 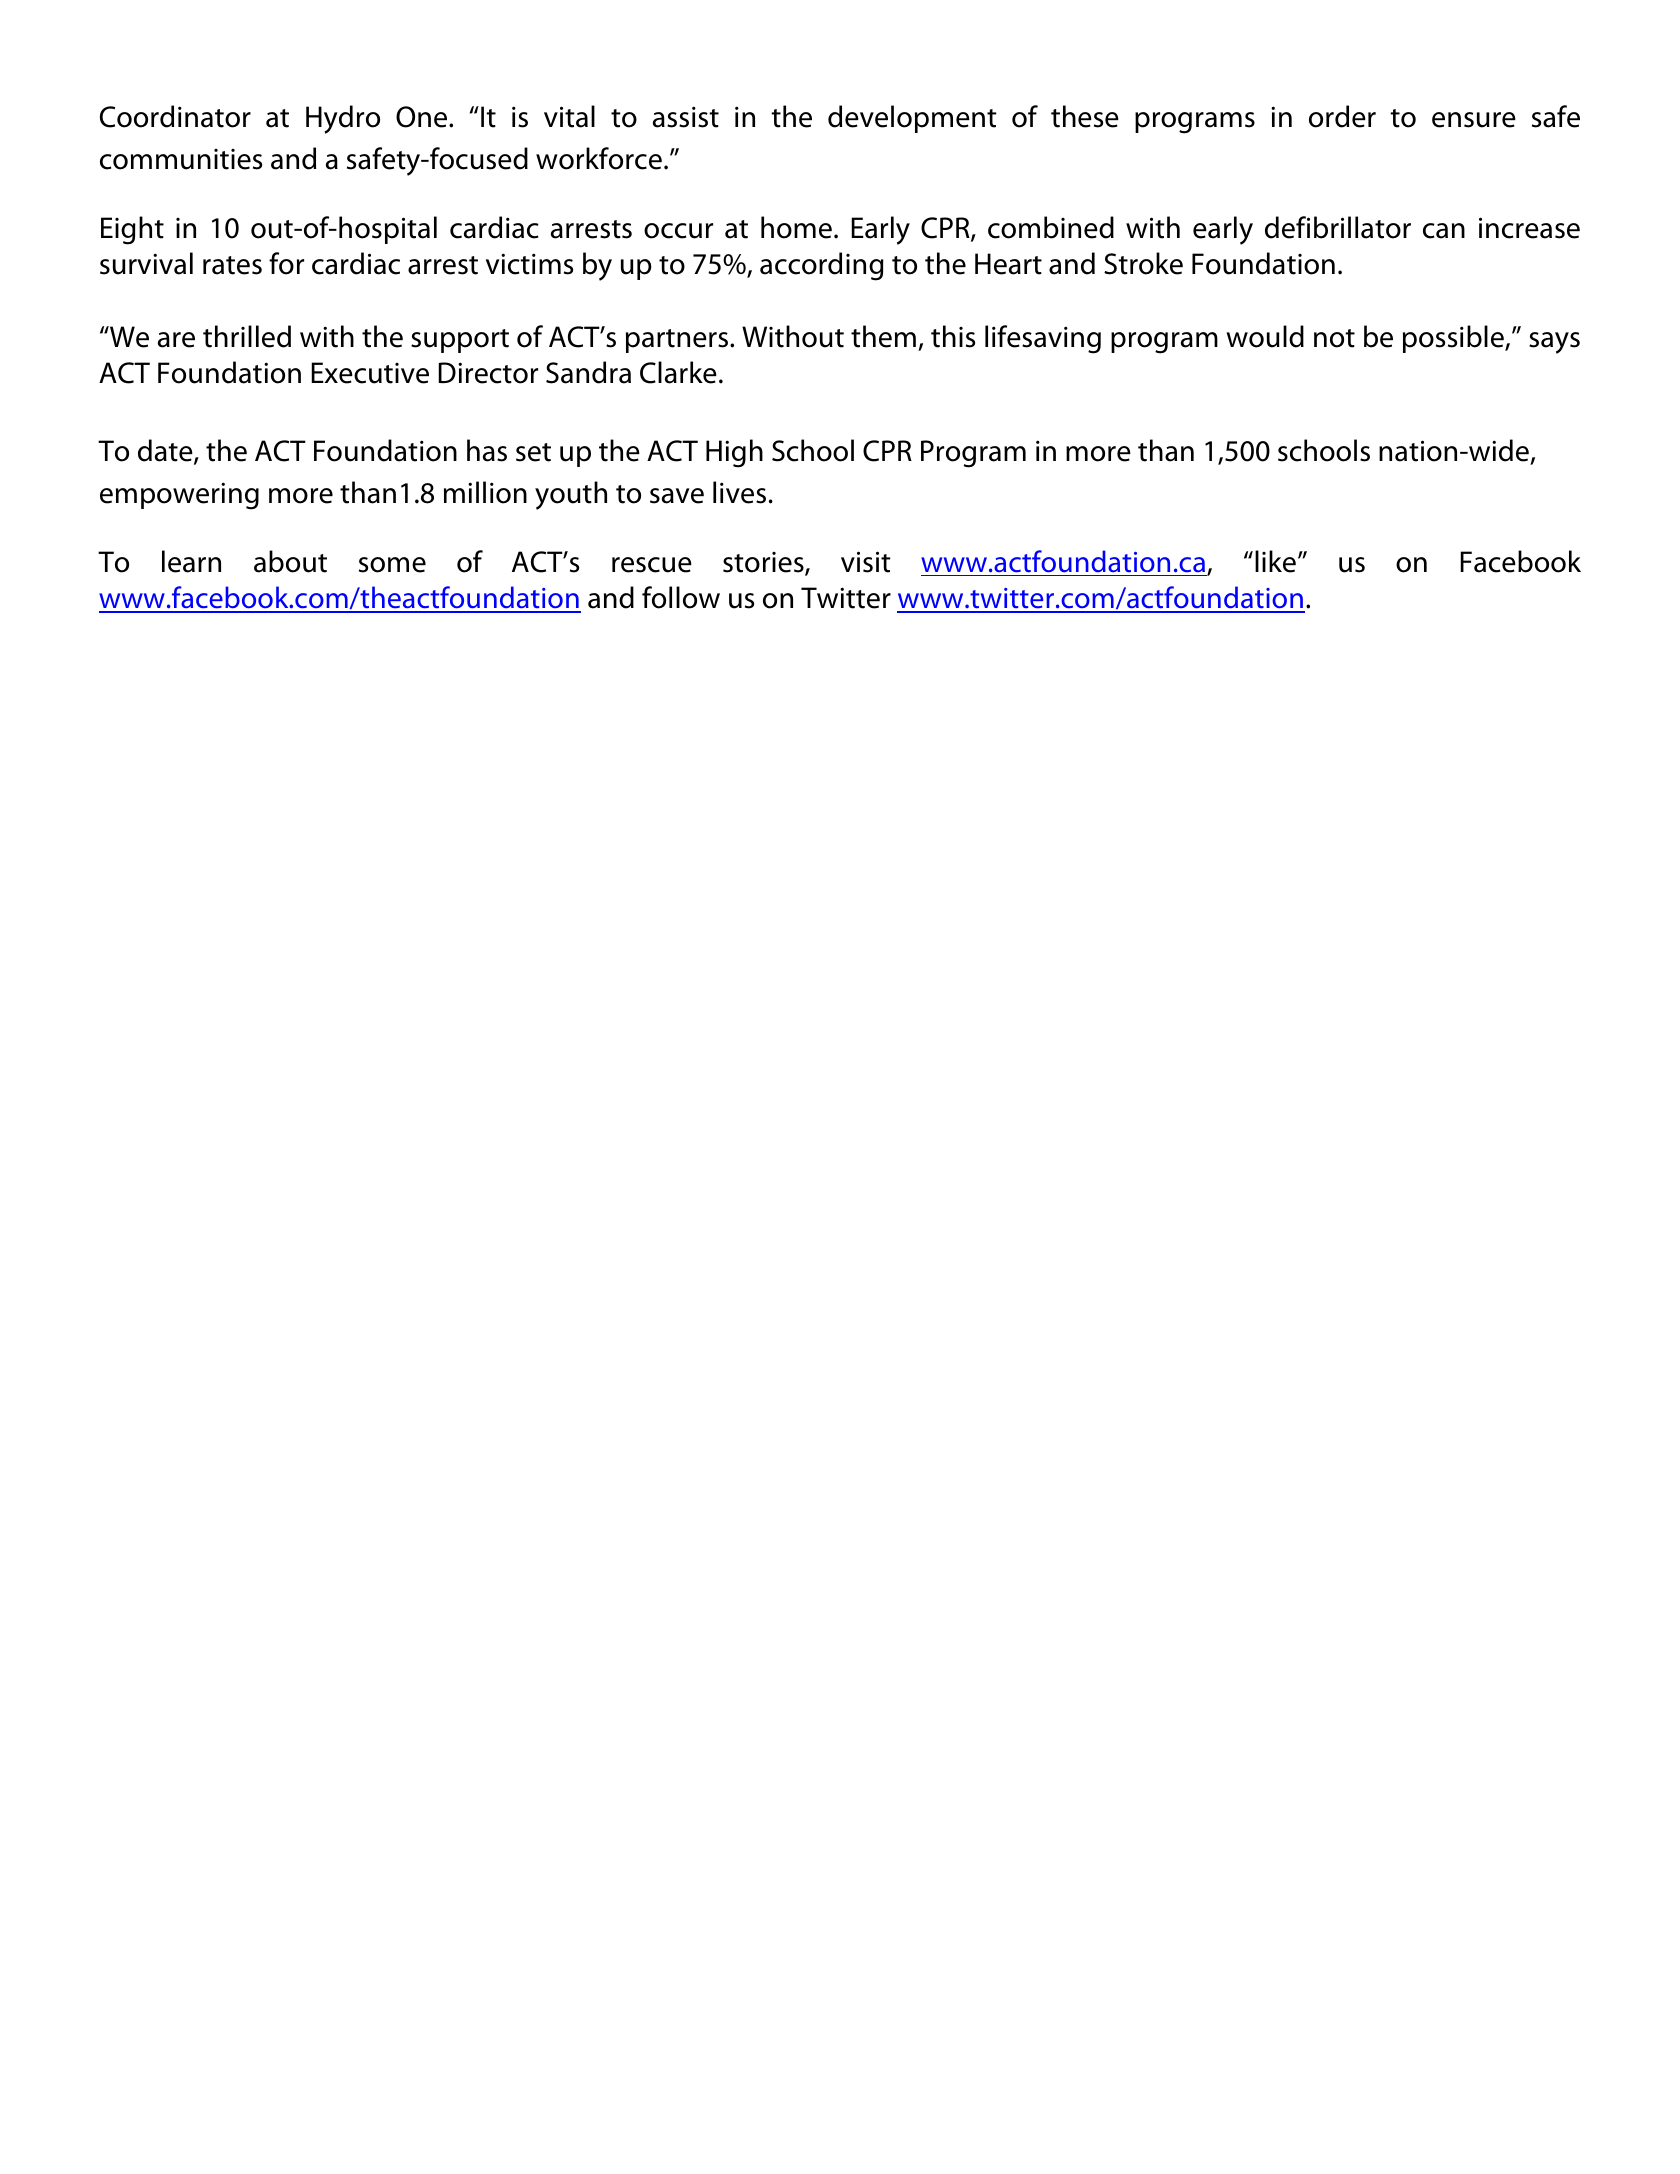 I want to click on visit, so click(x=866, y=562).
